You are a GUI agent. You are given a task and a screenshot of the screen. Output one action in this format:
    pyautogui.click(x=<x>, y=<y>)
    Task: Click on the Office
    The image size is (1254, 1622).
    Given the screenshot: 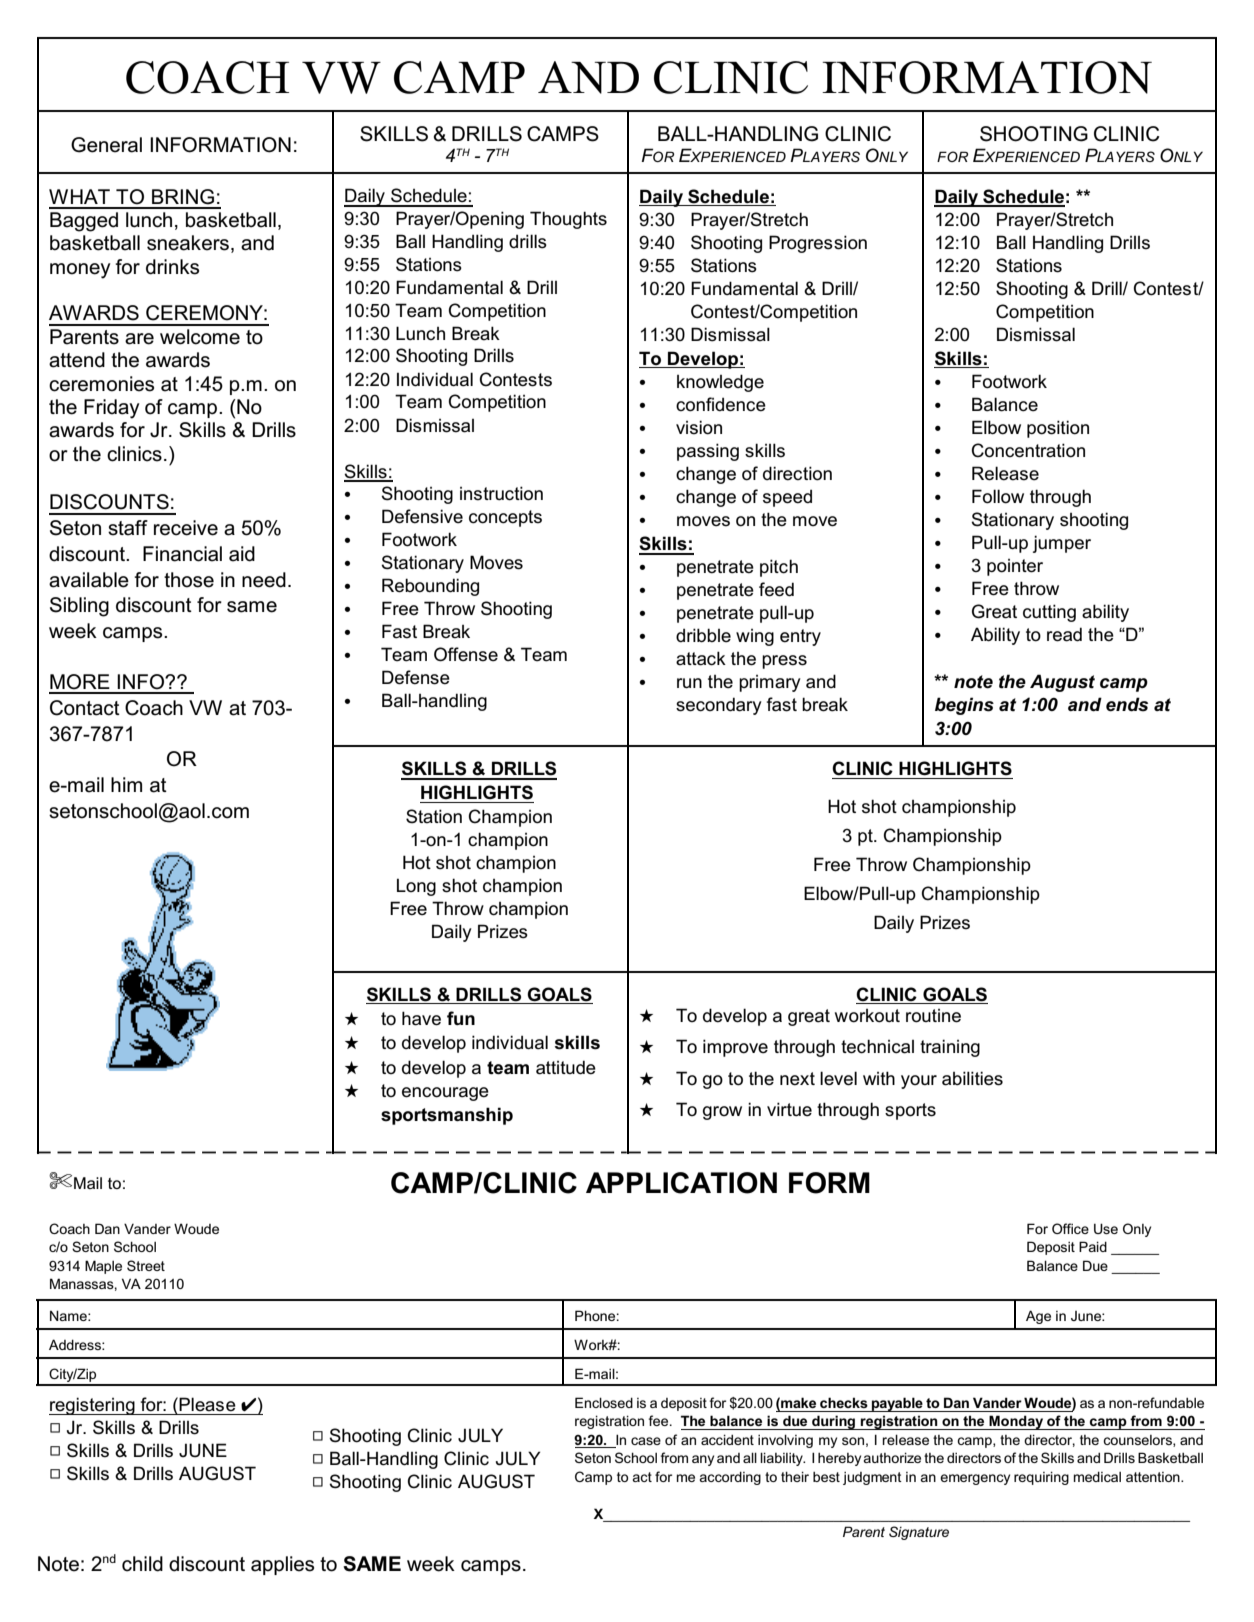 What is the action you would take?
    pyautogui.click(x=1070, y=1228)
